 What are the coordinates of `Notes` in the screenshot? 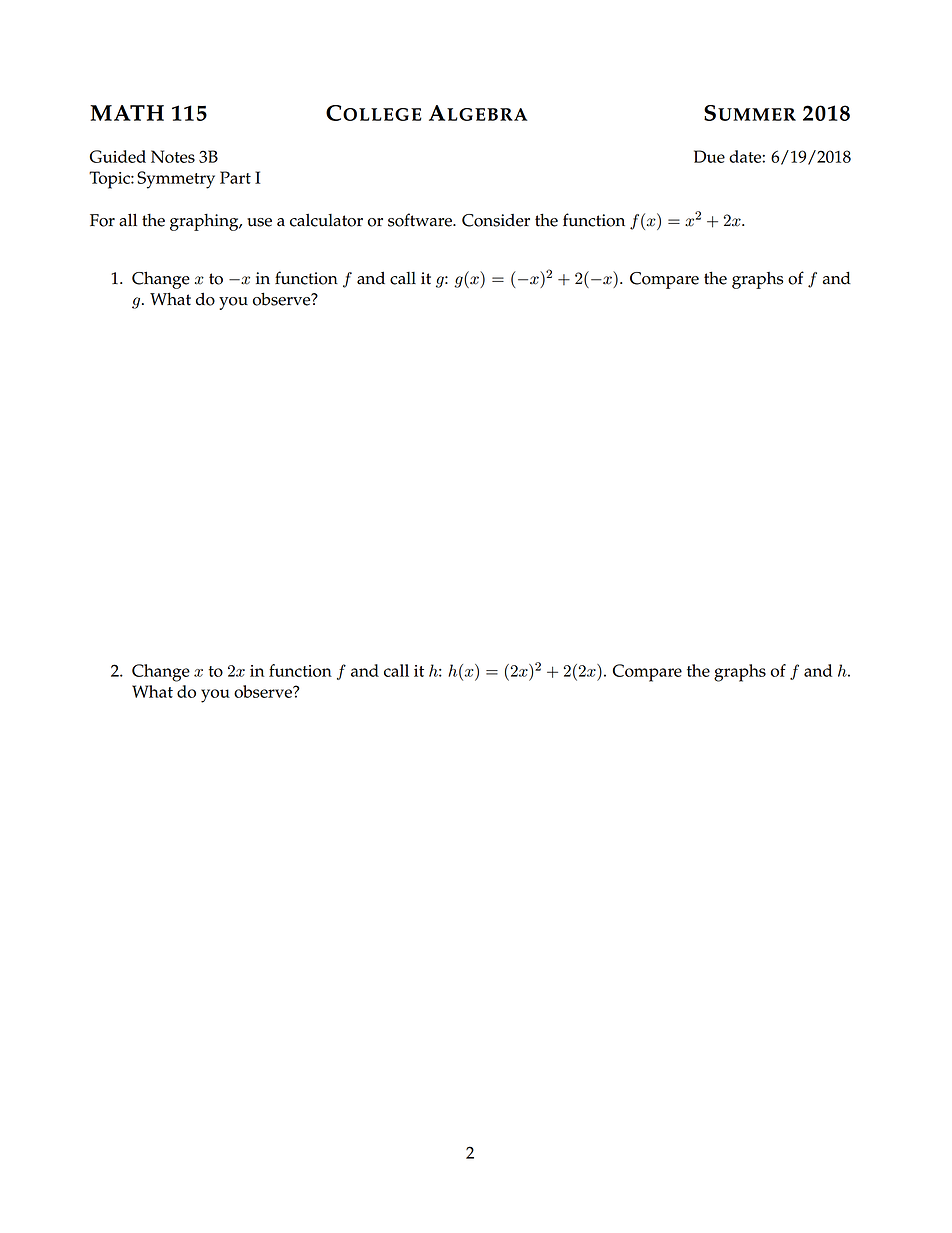 It's located at (173, 156).
